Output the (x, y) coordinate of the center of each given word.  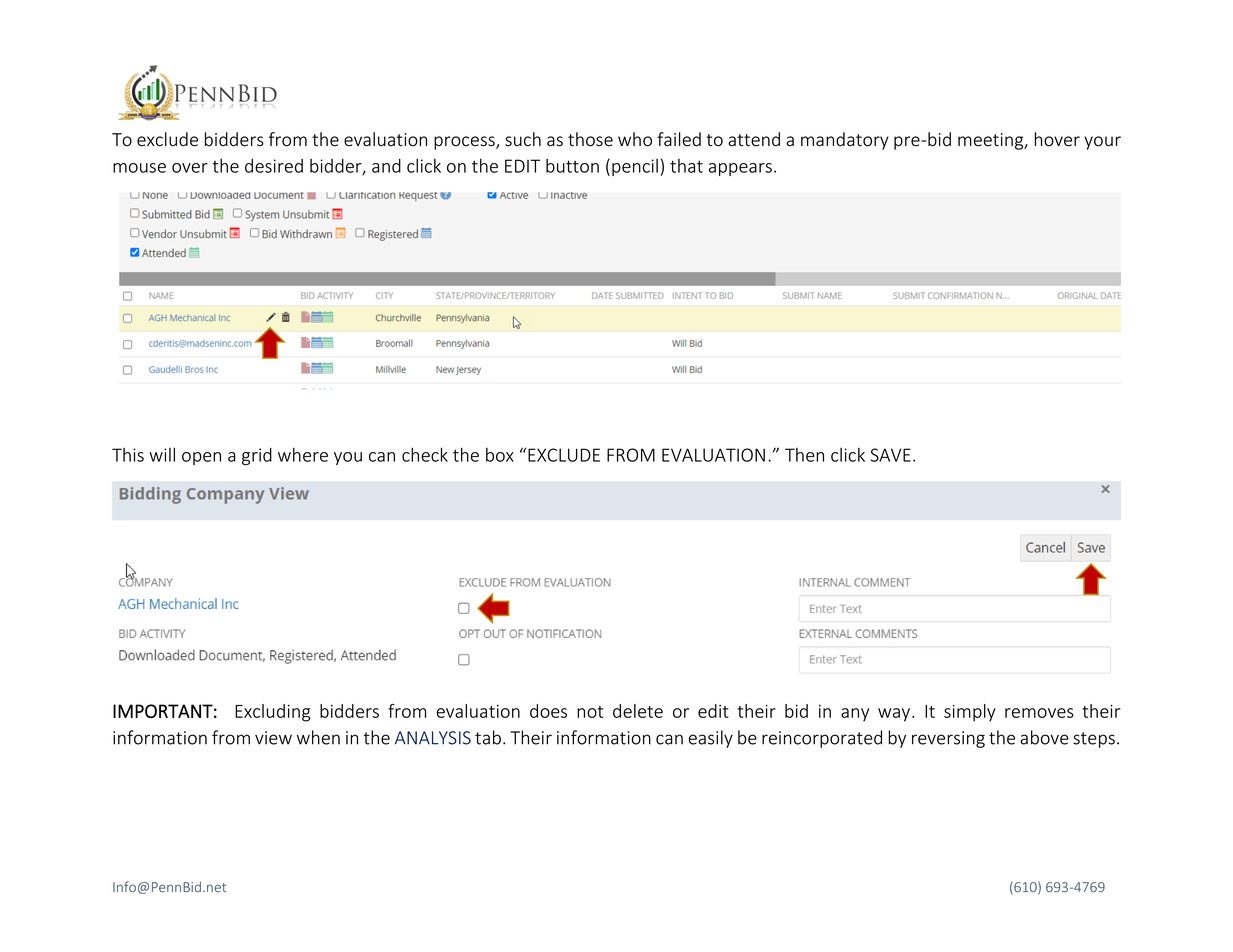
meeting (992, 141)
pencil (635, 167)
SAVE (891, 455)
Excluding (273, 713)
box (500, 455)
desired (274, 166)
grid (257, 456)
